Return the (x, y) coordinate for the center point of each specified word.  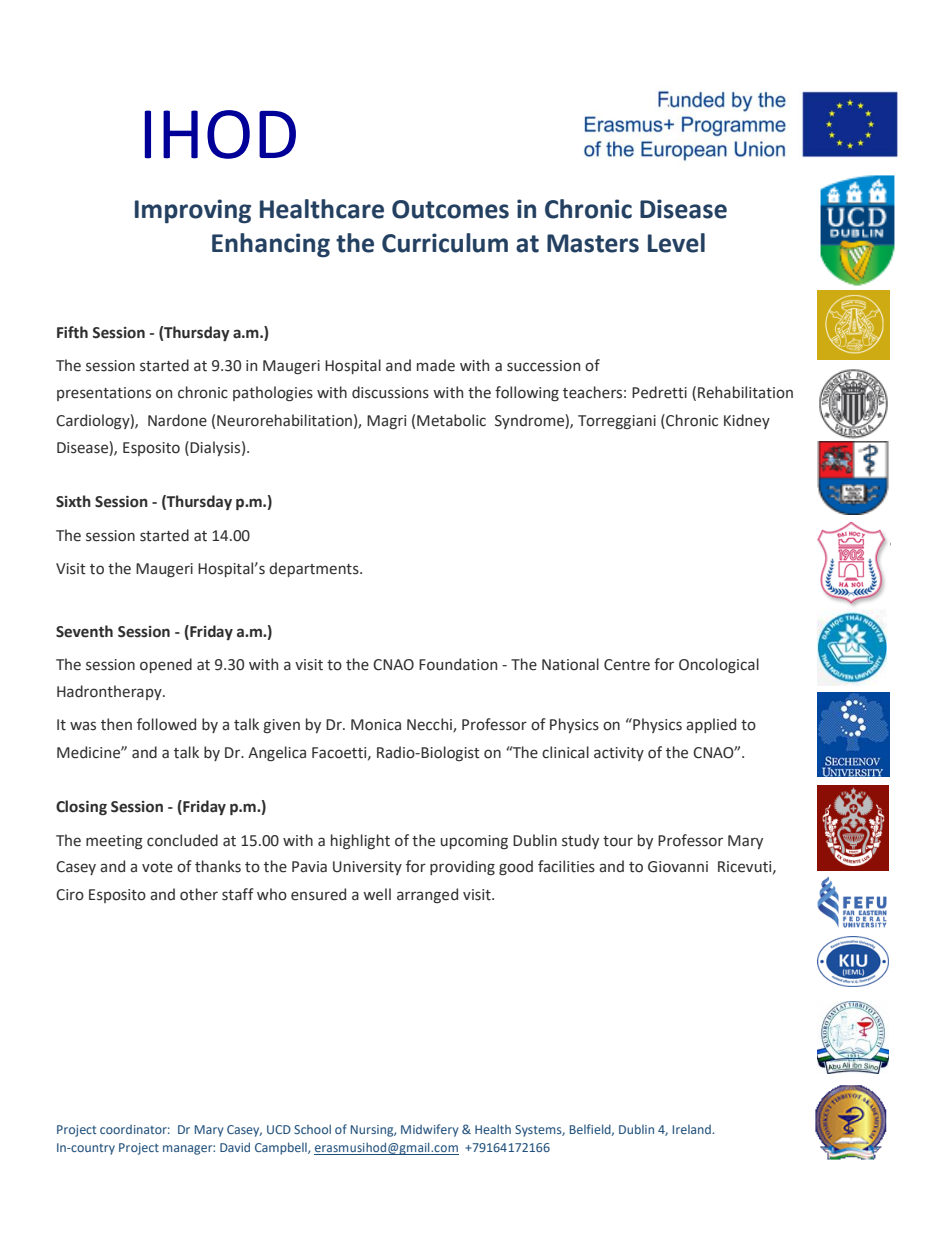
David (235, 1147)
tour (618, 841)
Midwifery (429, 1130)
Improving (193, 211)
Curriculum (445, 243)
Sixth (73, 501)
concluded (182, 840)
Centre (627, 665)
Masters (593, 243)
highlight (360, 842)
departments (315, 569)
